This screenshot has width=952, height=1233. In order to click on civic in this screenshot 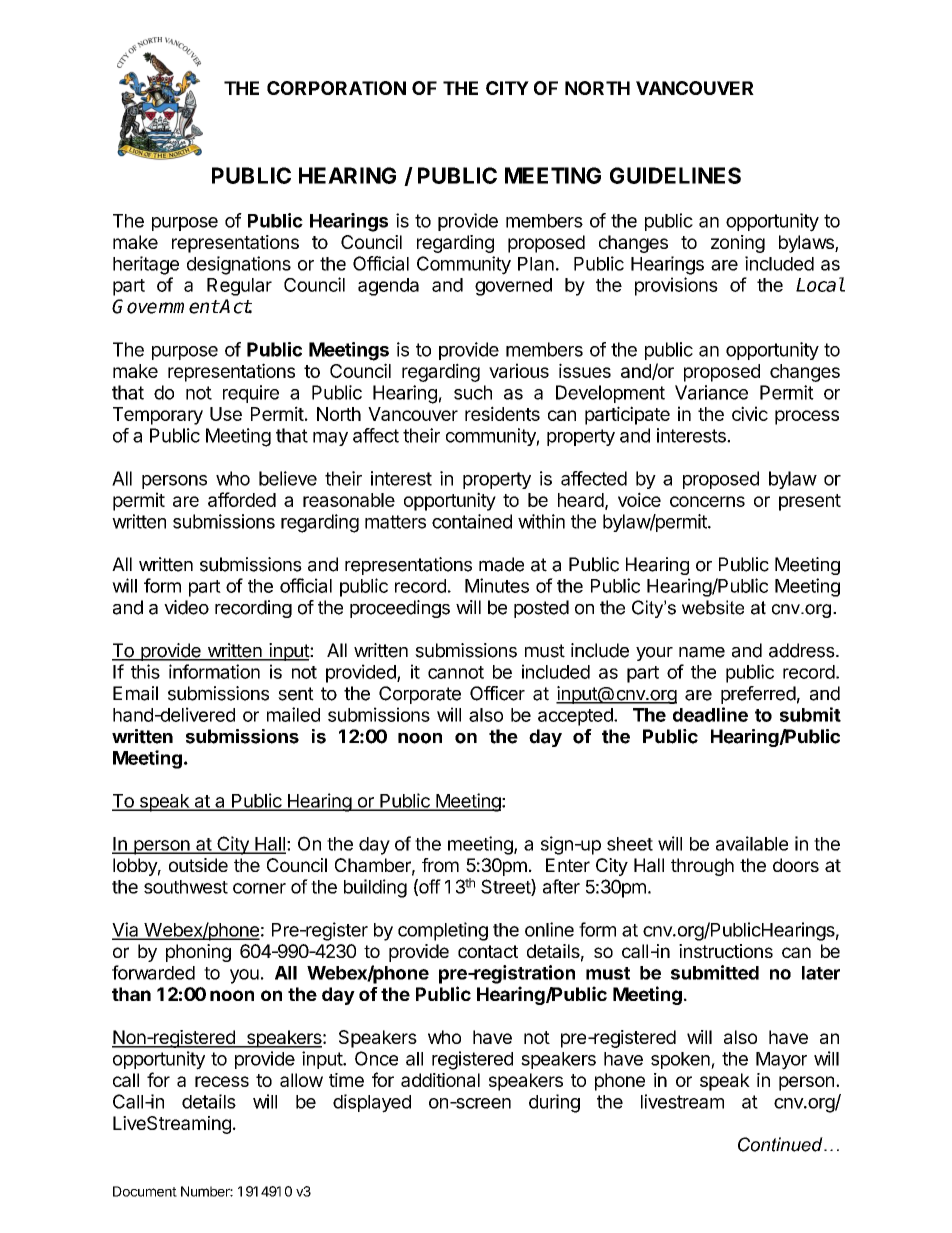, I will do `click(750, 413)`.
